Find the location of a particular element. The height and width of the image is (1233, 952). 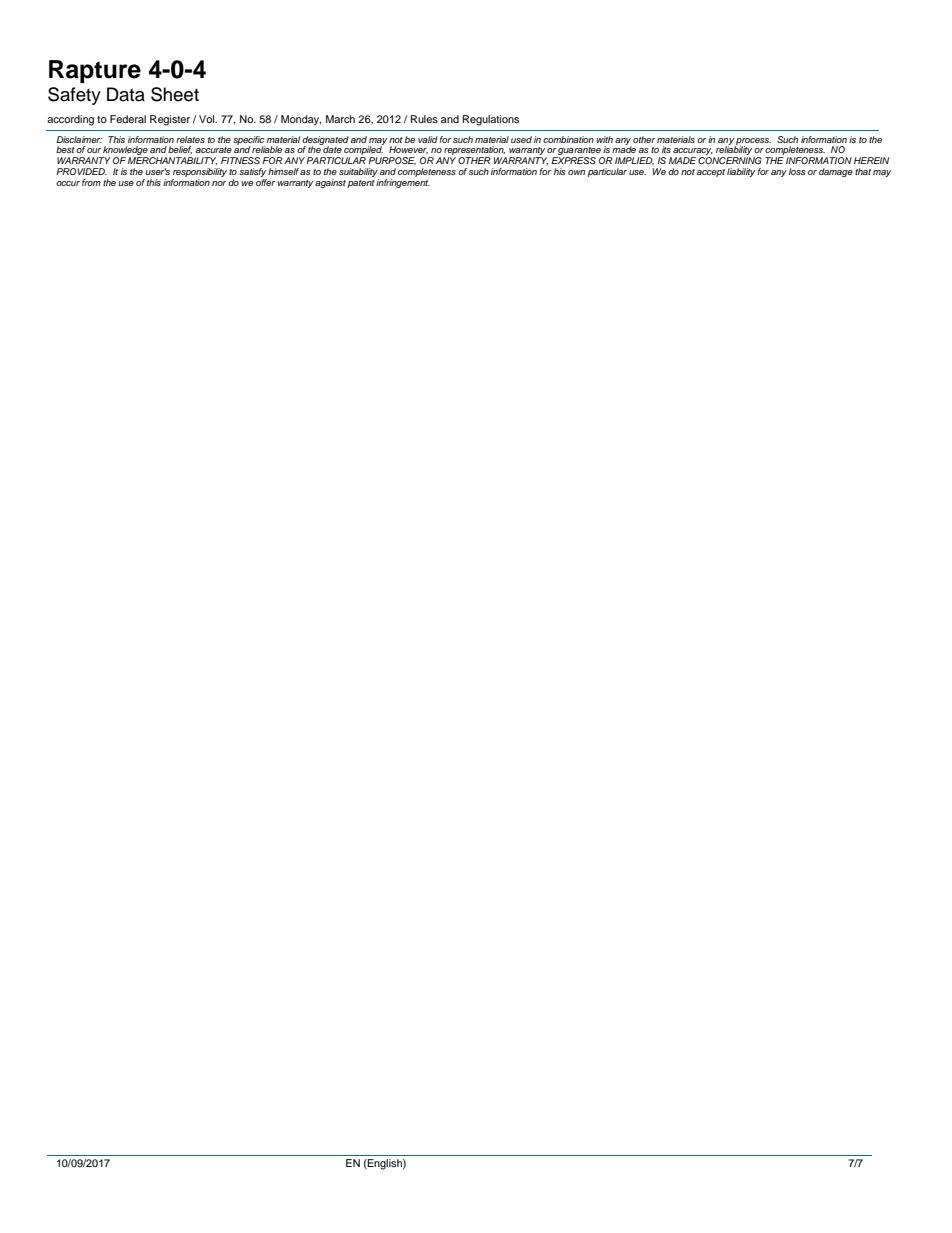

accept is located at coordinates (711, 173).
